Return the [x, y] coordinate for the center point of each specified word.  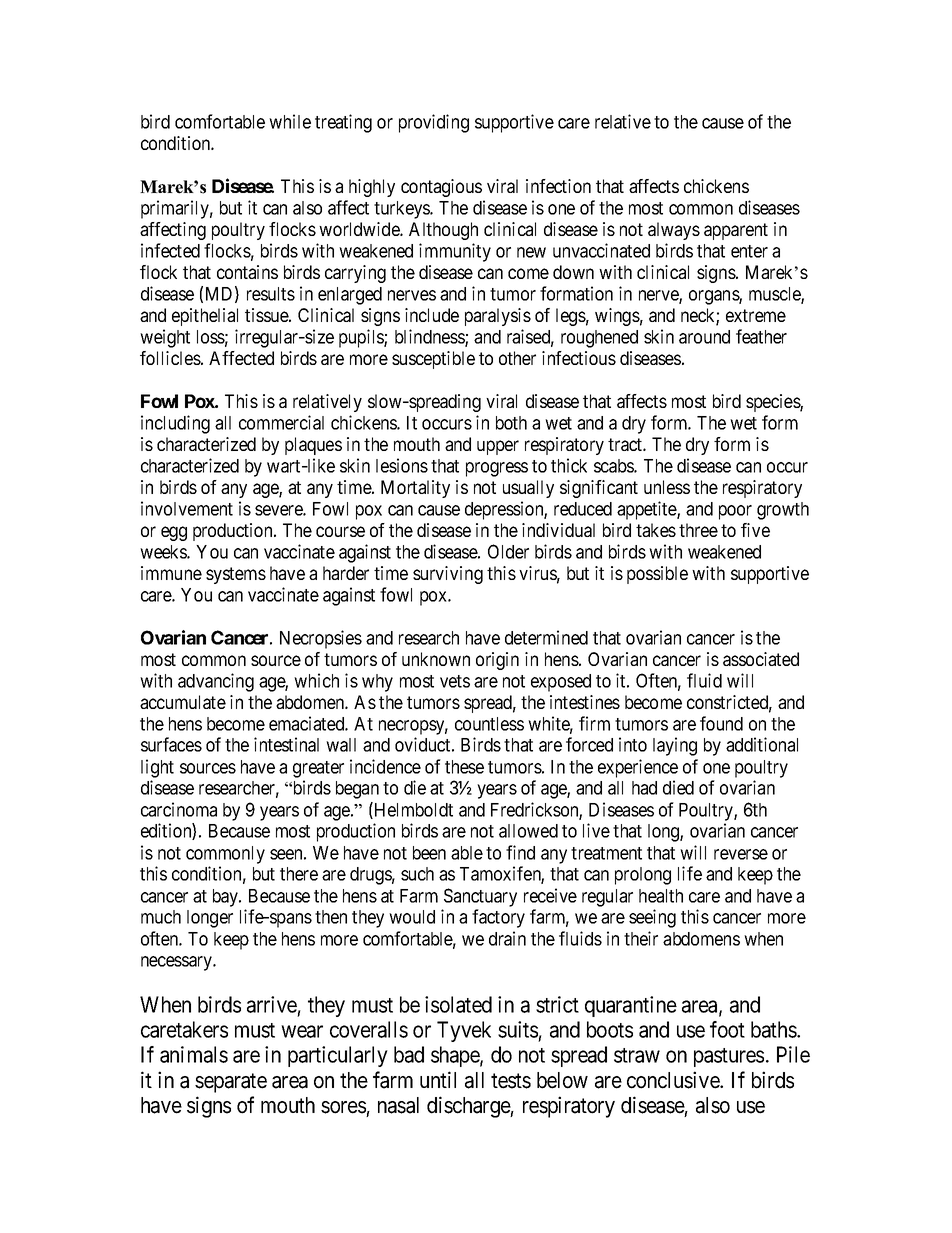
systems [236, 575]
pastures [729, 1057]
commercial [281, 422]
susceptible [433, 360]
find [520, 852]
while [290, 121]
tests [511, 1081]
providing [434, 123]
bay [227, 898]
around [704, 337]
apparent [736, 231]
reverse [741, 854]
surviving [448, 575]
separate [231, 1083]
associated [761, 659]
